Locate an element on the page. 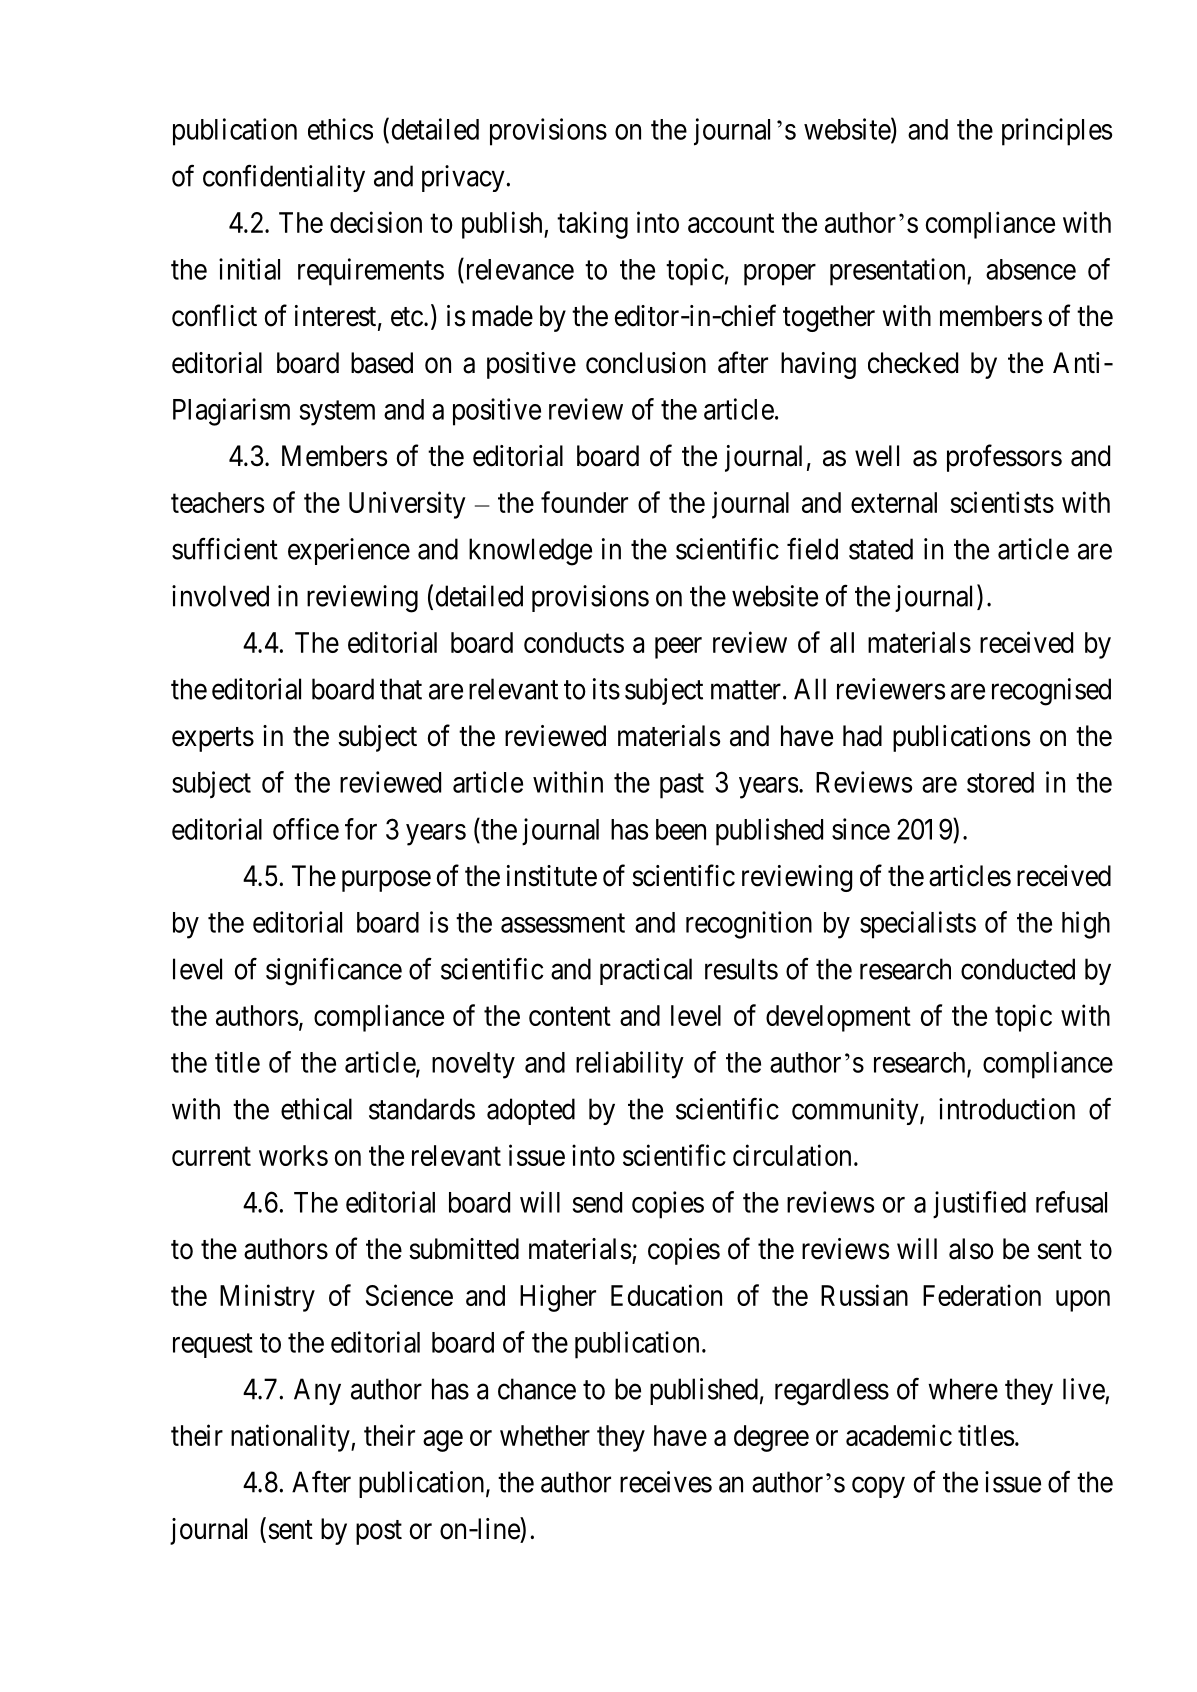 Image resolution: width=1197 pixels, height=1692 pixels. peer is located at coordinates (678, 648).
